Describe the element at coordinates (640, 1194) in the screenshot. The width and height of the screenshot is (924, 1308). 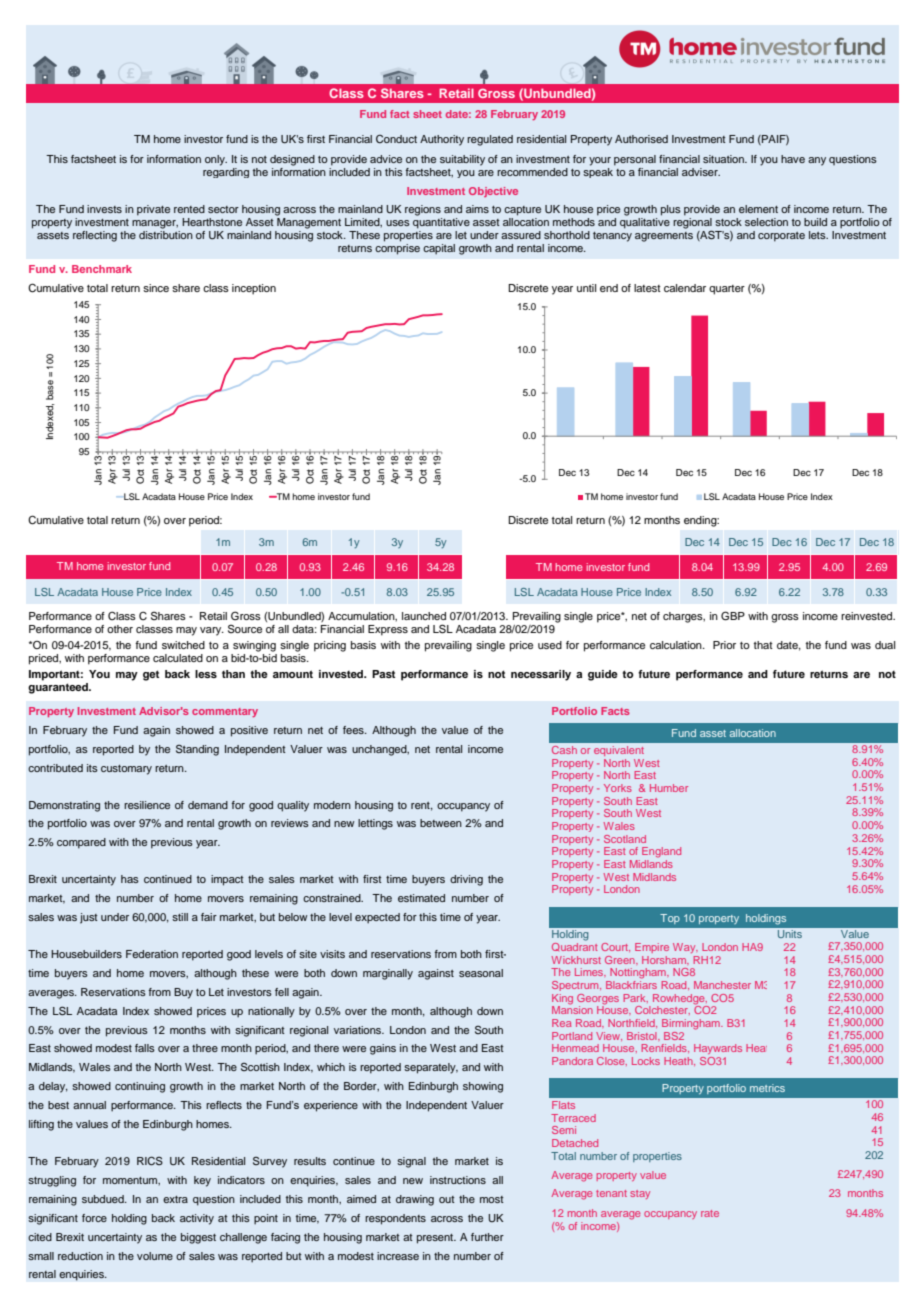
I see `stay` at that location.
